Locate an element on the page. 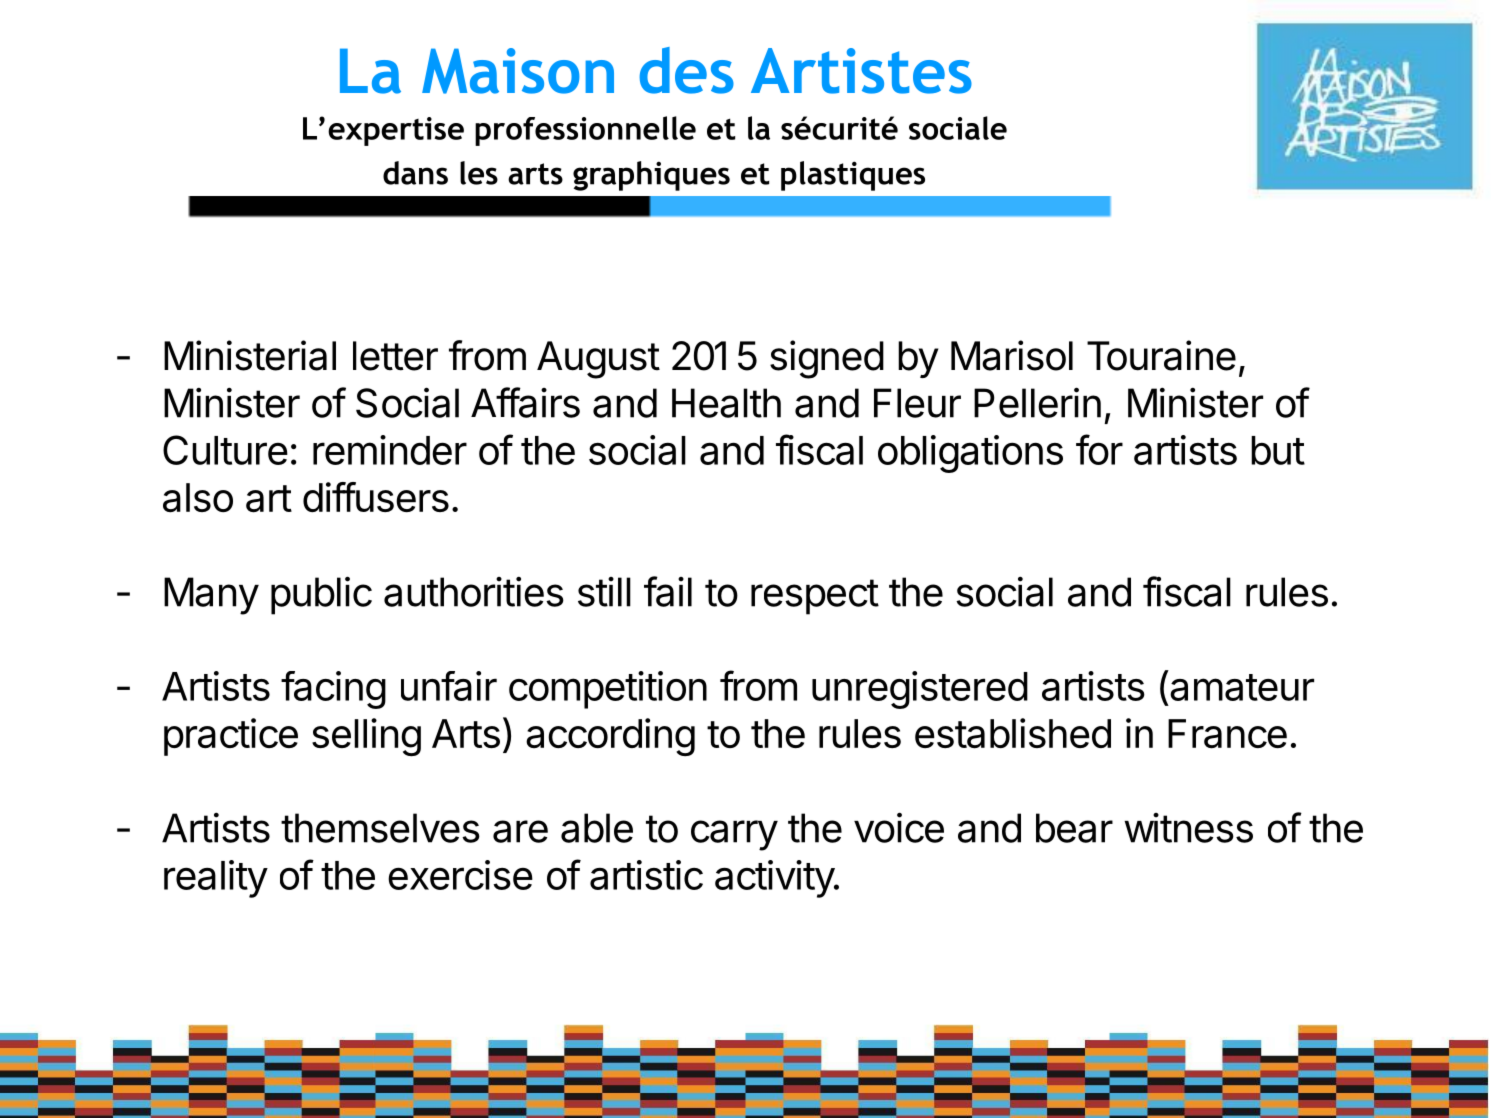  for is located at coordinates (1099, 449).
